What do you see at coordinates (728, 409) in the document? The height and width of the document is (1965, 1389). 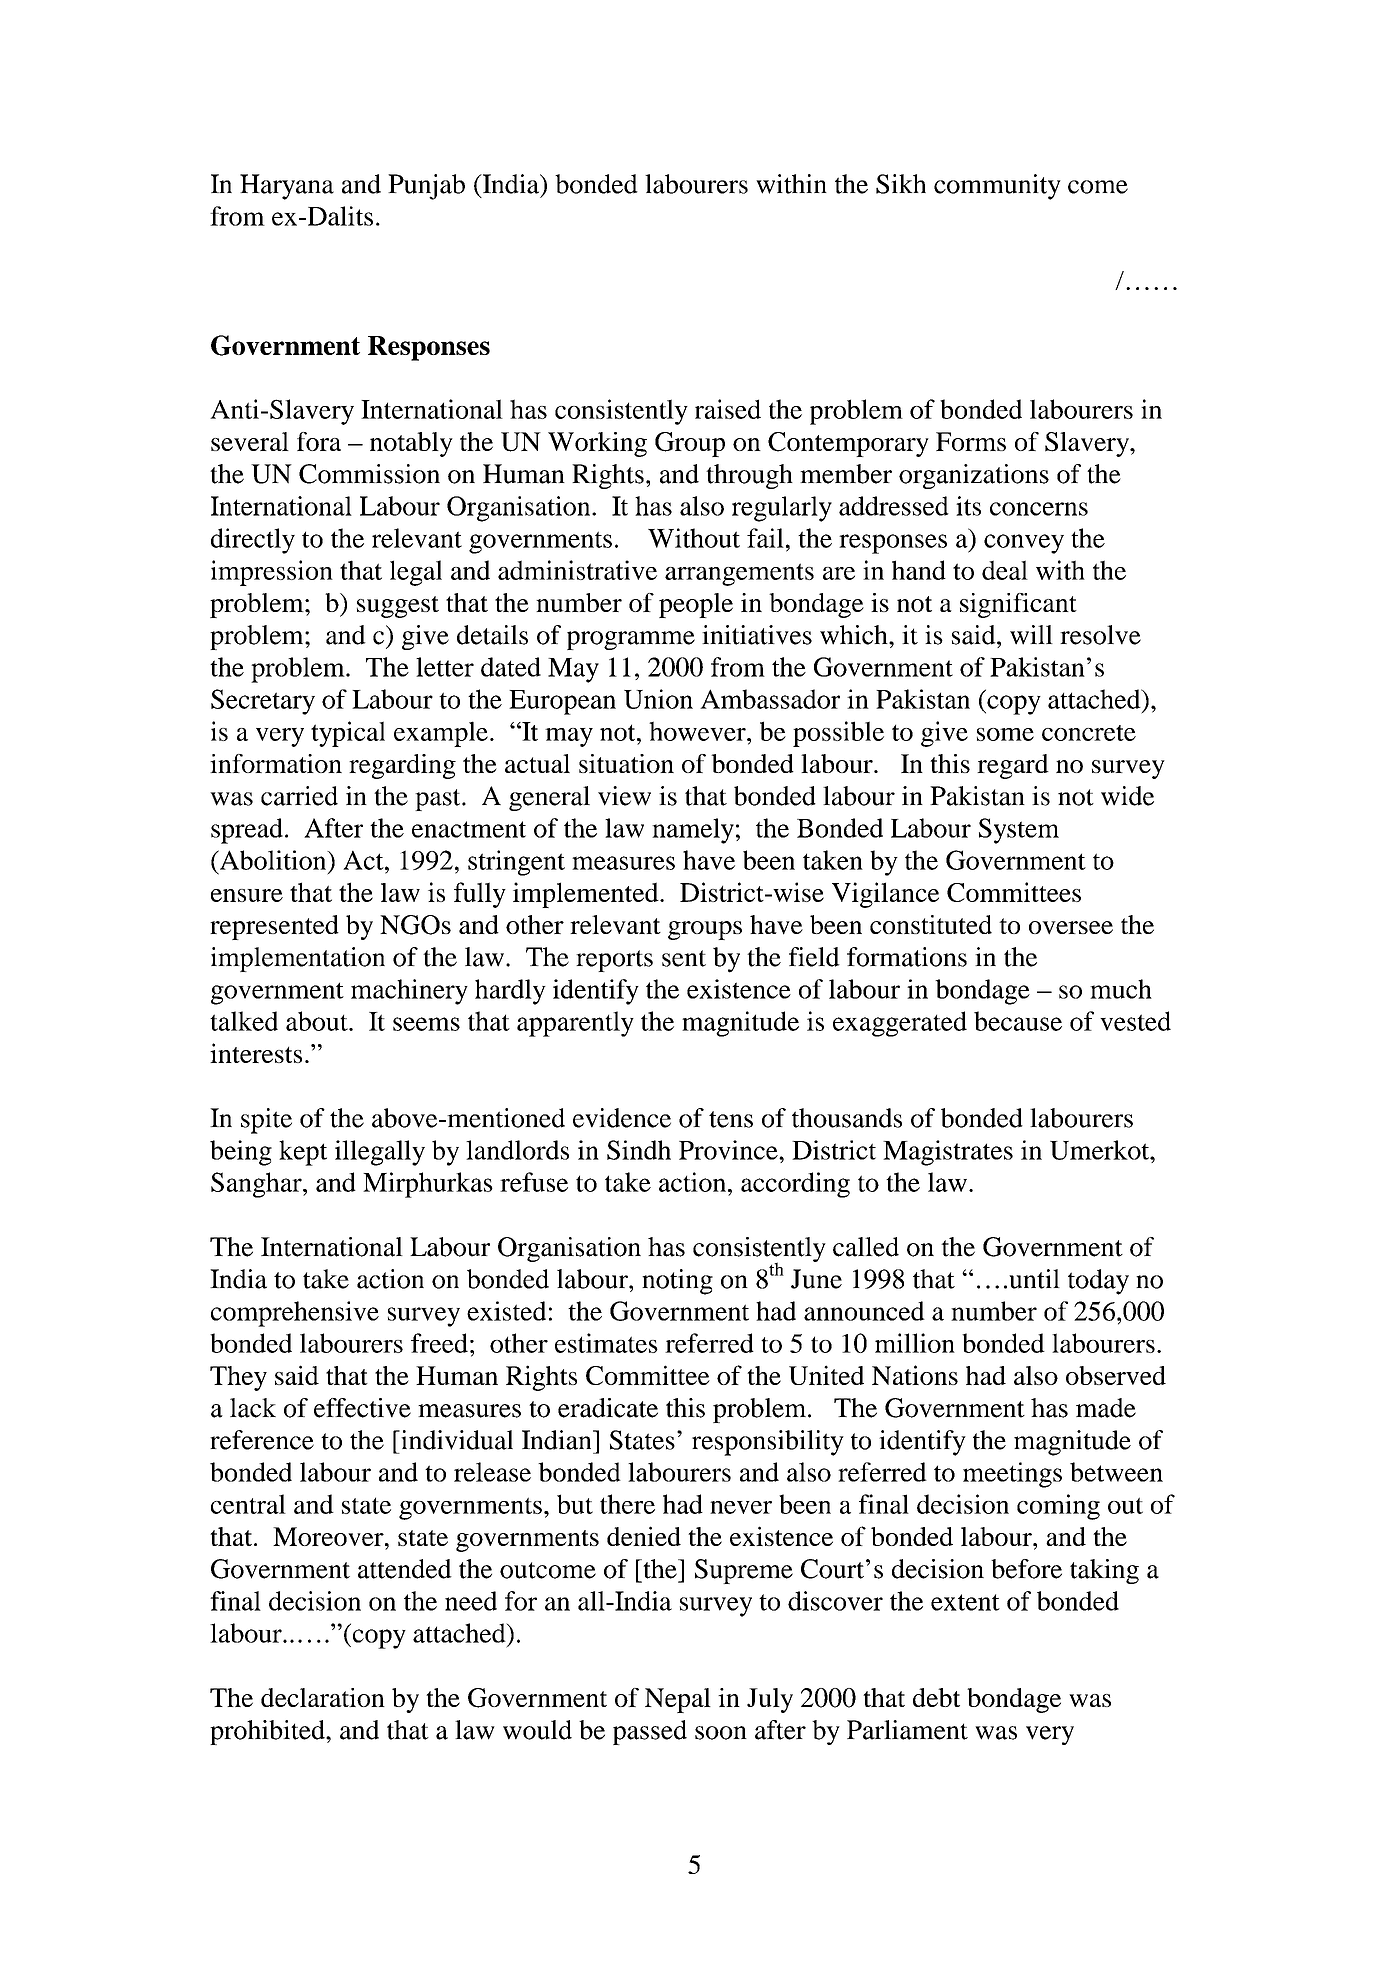 I see `raised` at bounding box center [728, 409].
